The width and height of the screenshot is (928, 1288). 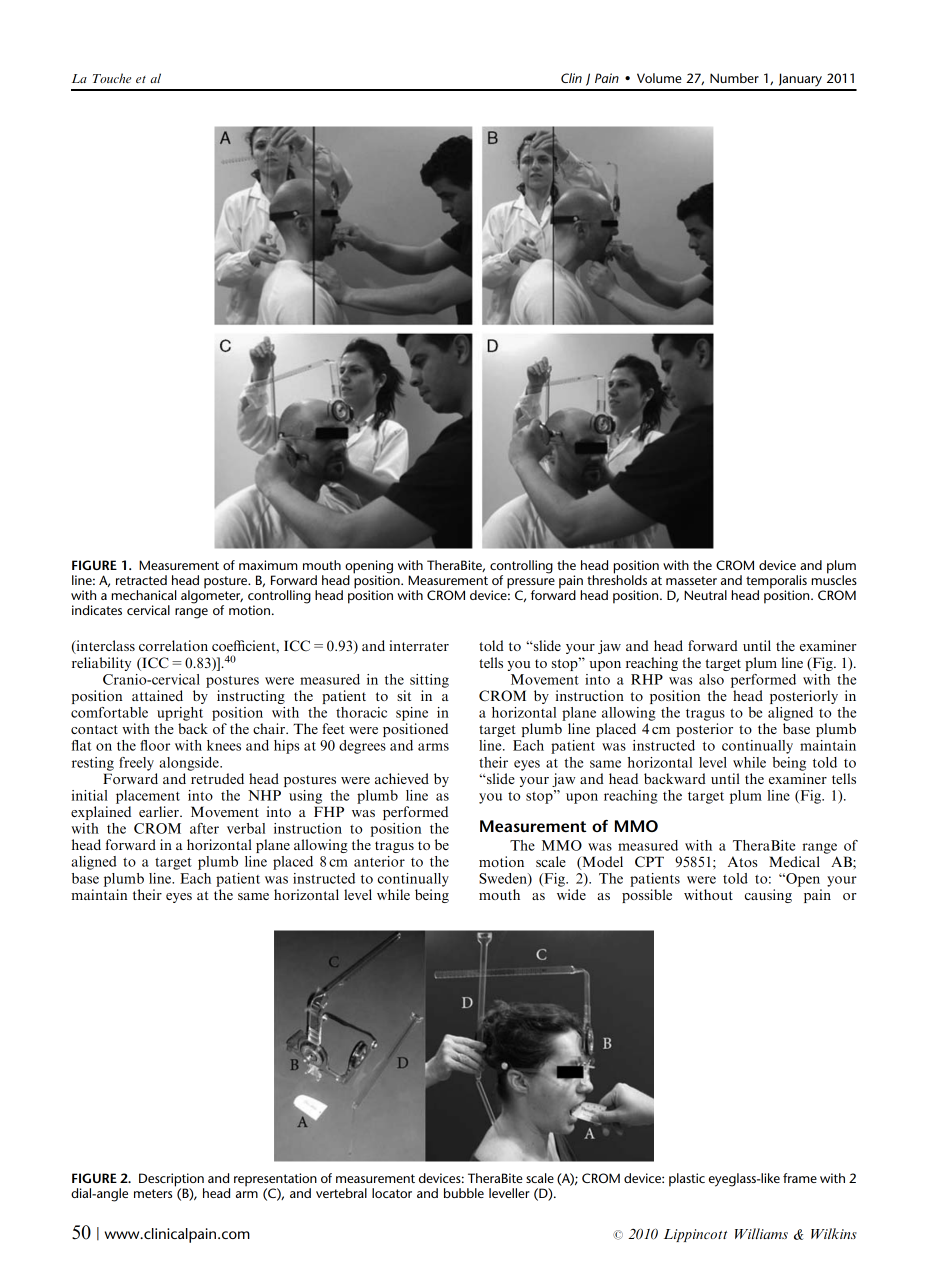 What do you see at coordinates (794, 861) in the screenshot?
I see `Medical` at bounding box center [794, 861].
